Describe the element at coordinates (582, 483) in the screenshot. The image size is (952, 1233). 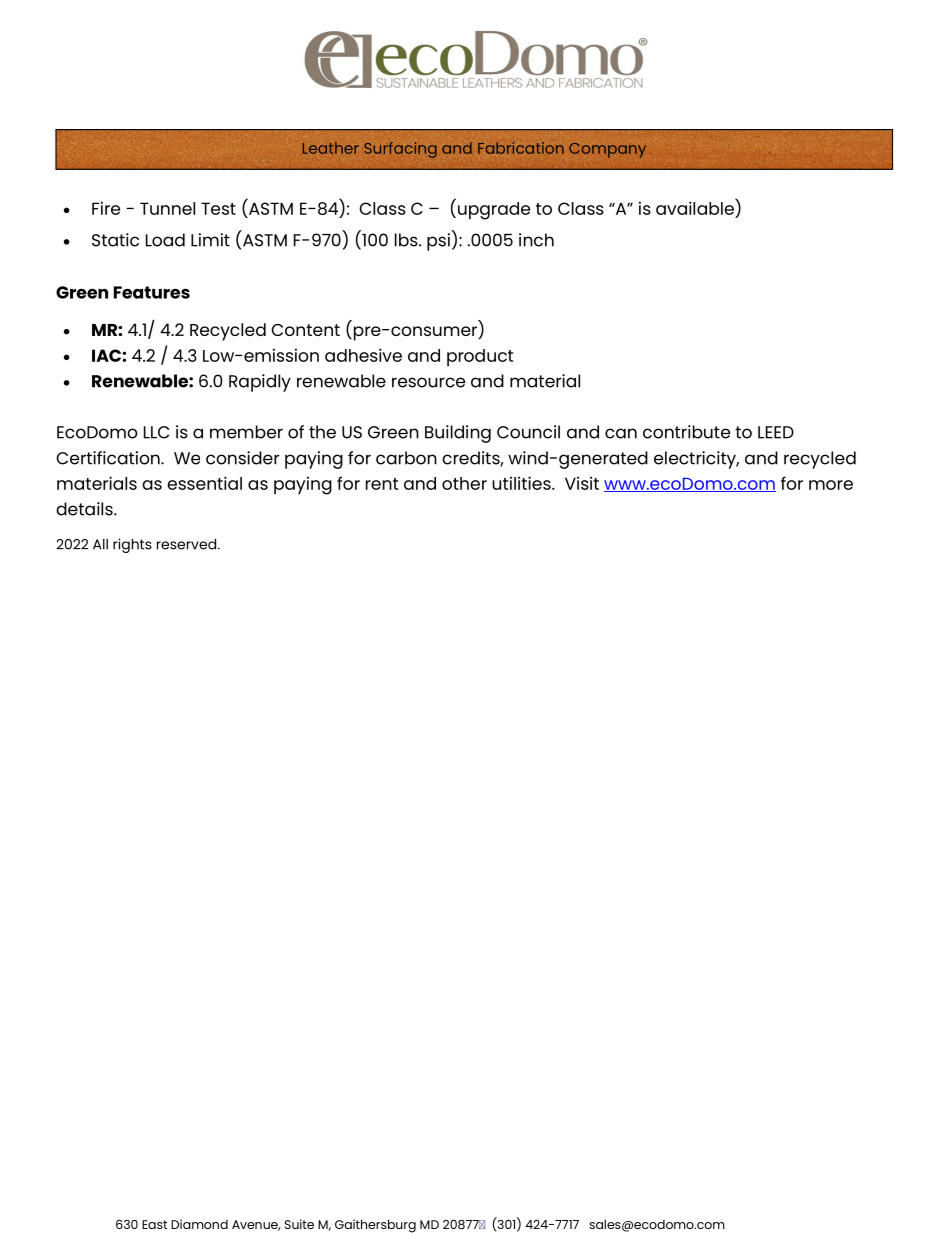
I see `Visit` at that location.
